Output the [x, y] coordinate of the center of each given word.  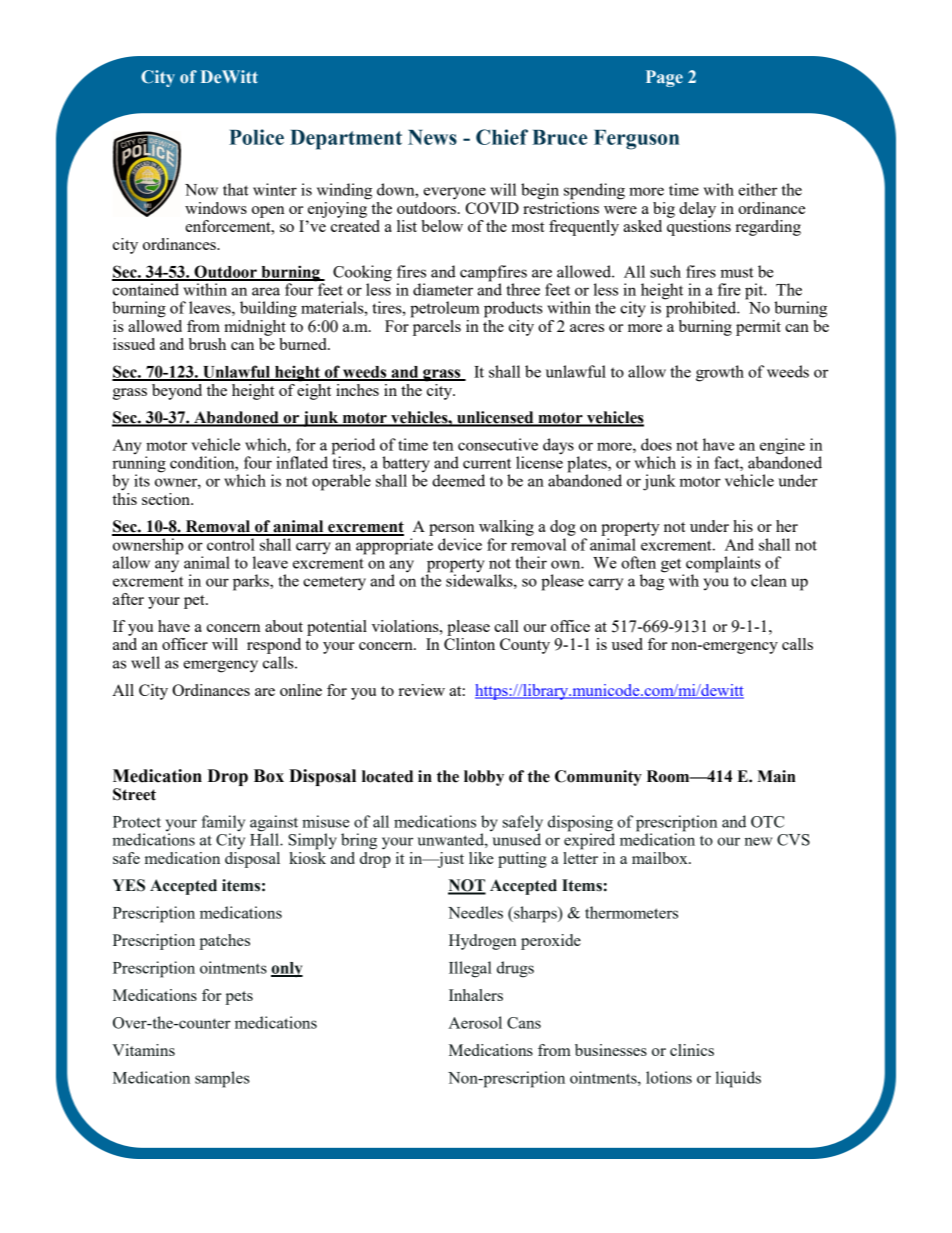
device [460, 544]
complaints [724, 565]
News [432, 137]
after [128, 599]
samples [222, 1079]
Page [664, 78]
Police [256, 137]
